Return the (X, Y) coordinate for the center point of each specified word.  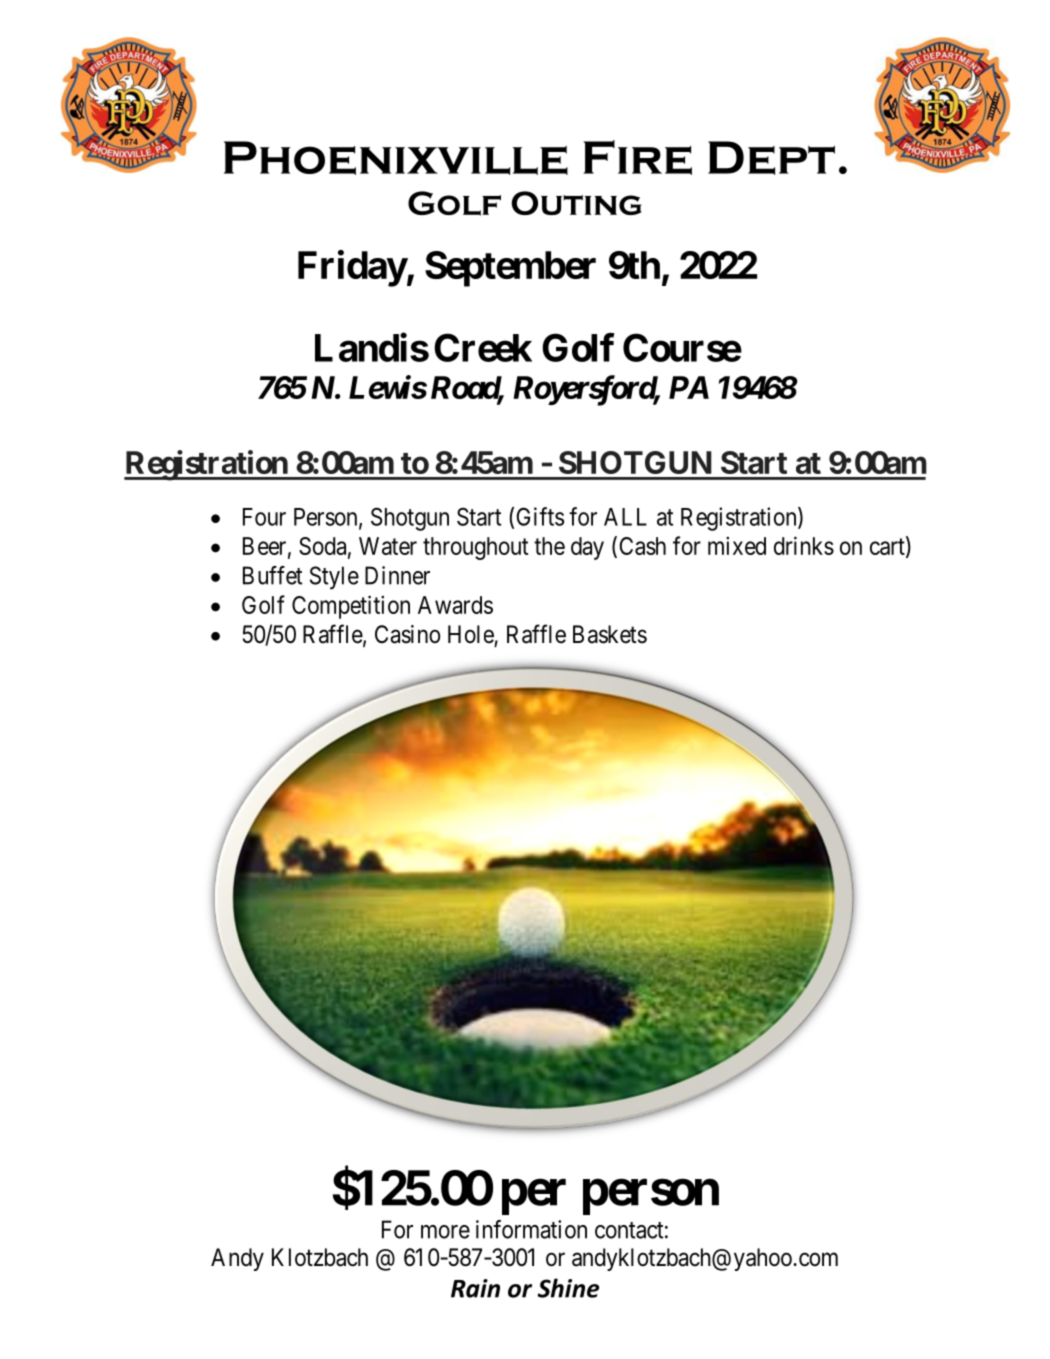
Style (334, 578)
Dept (771, 158)
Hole (471, 634)
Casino (408, 634)
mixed (737, 545)
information (531, 1229)
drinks (804, 545)
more (445, 1232)
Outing (576, 203)
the (549, 546)
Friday (352, 268)
